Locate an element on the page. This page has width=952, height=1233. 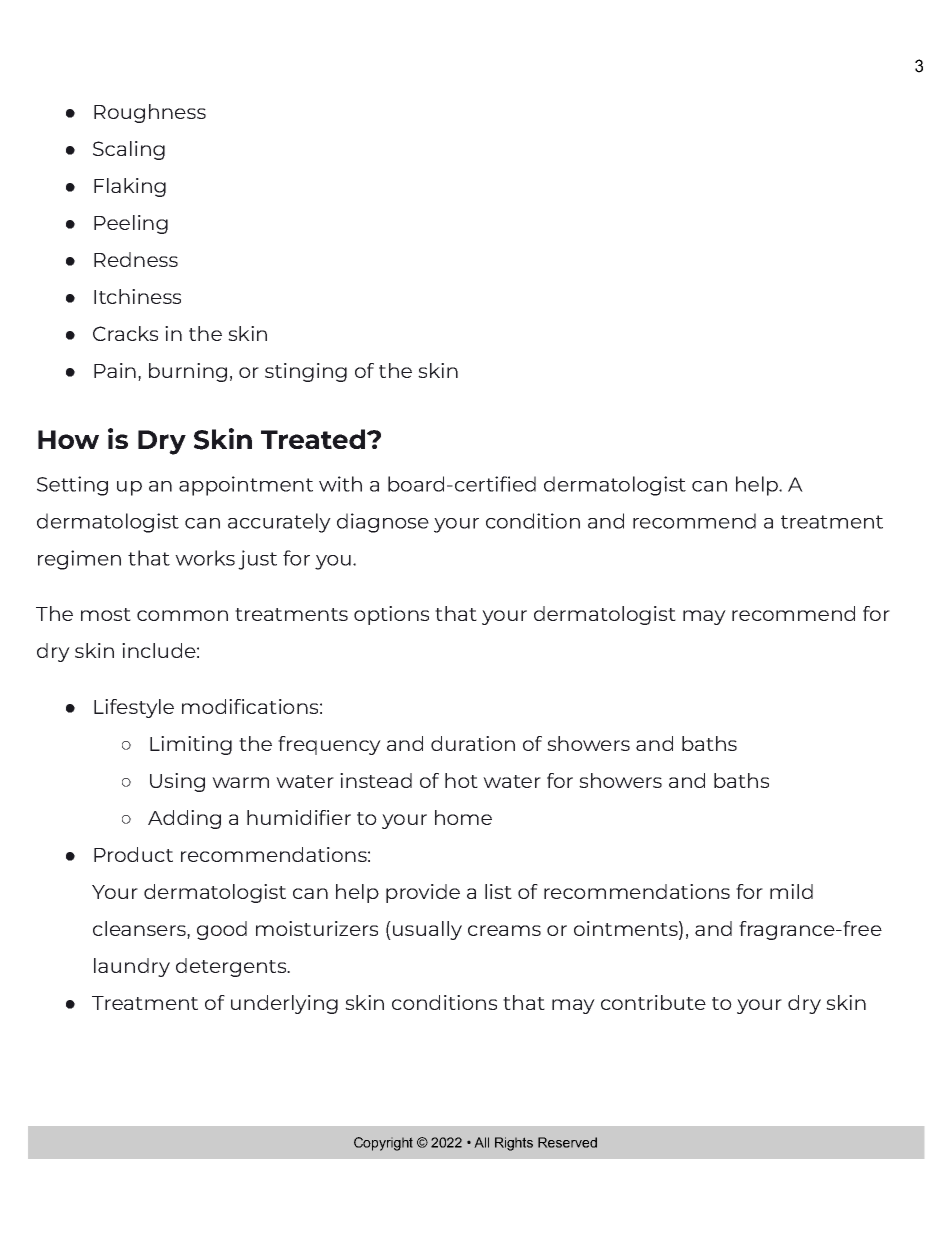
options is located at coordinates (391, 615).
